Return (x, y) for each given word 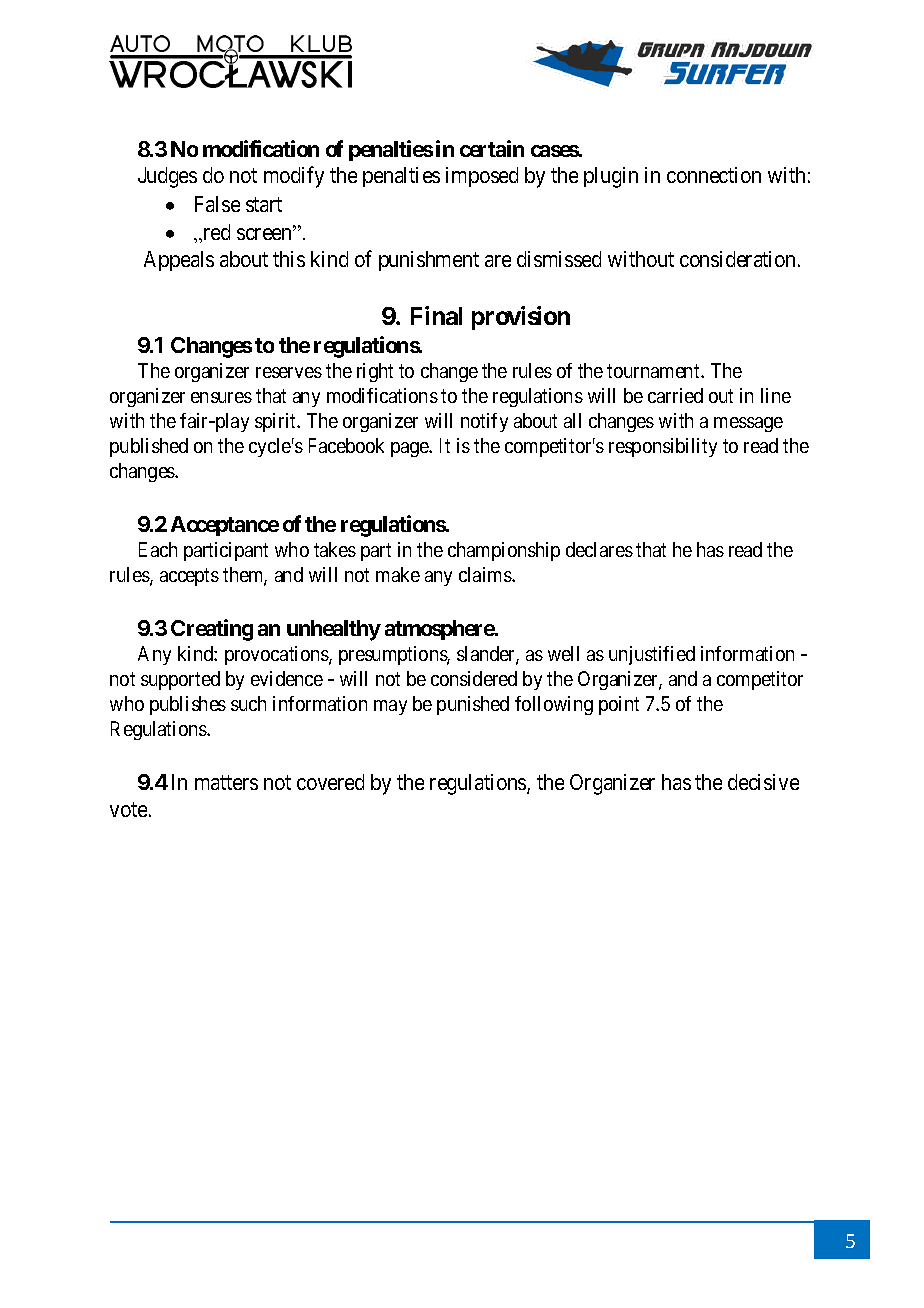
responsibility (663, 447)
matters (226, 782)
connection (714, 175)
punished (473, 705)
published (149, 447)
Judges (167, 177)
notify (484, 422)
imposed (482, 177)
